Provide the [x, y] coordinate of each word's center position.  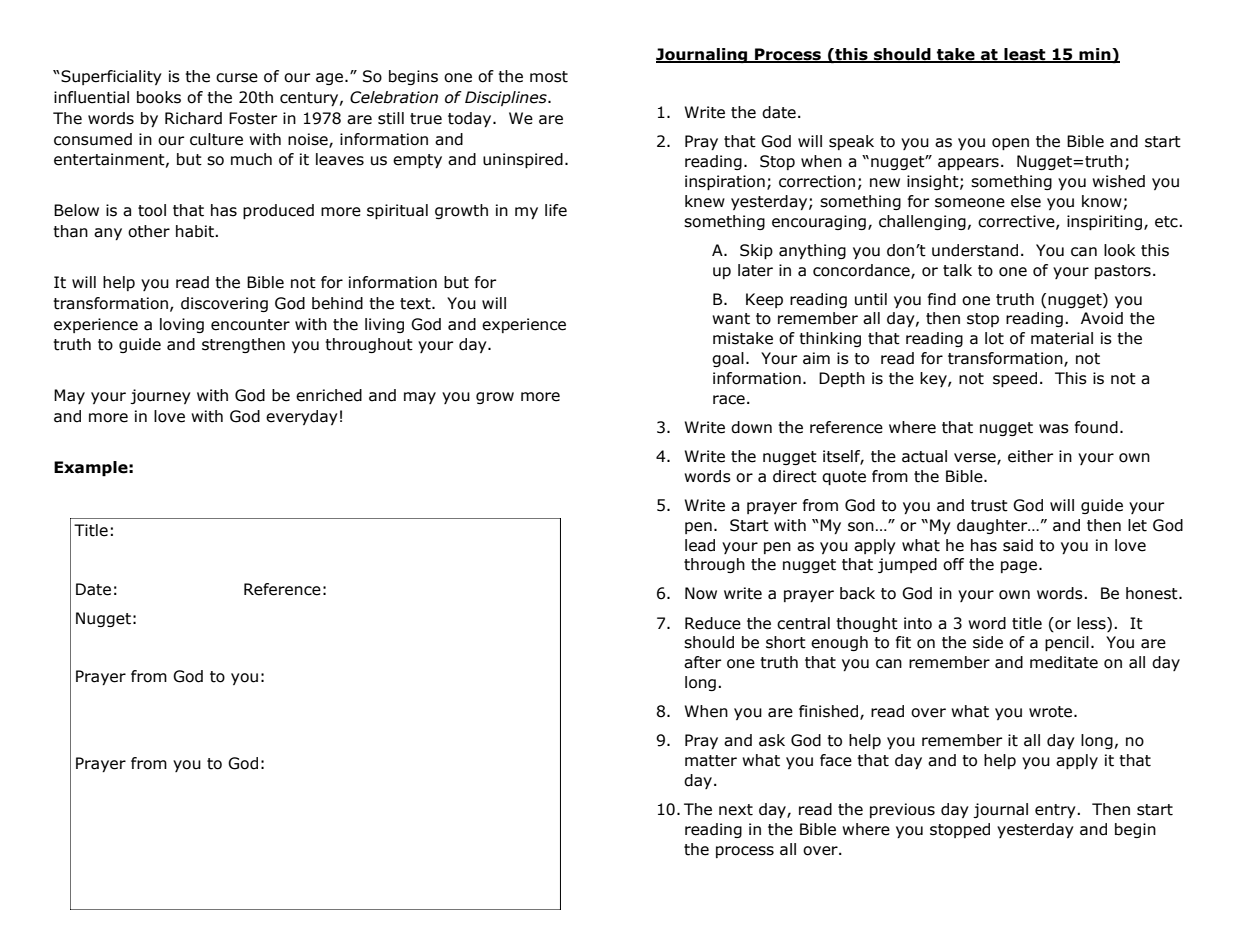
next [736, 810]
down [751, 427]
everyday [302, 417]
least [1025, 55]
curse [237, 78]
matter [711, 761]
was [1054, 429]
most [549, 77]
